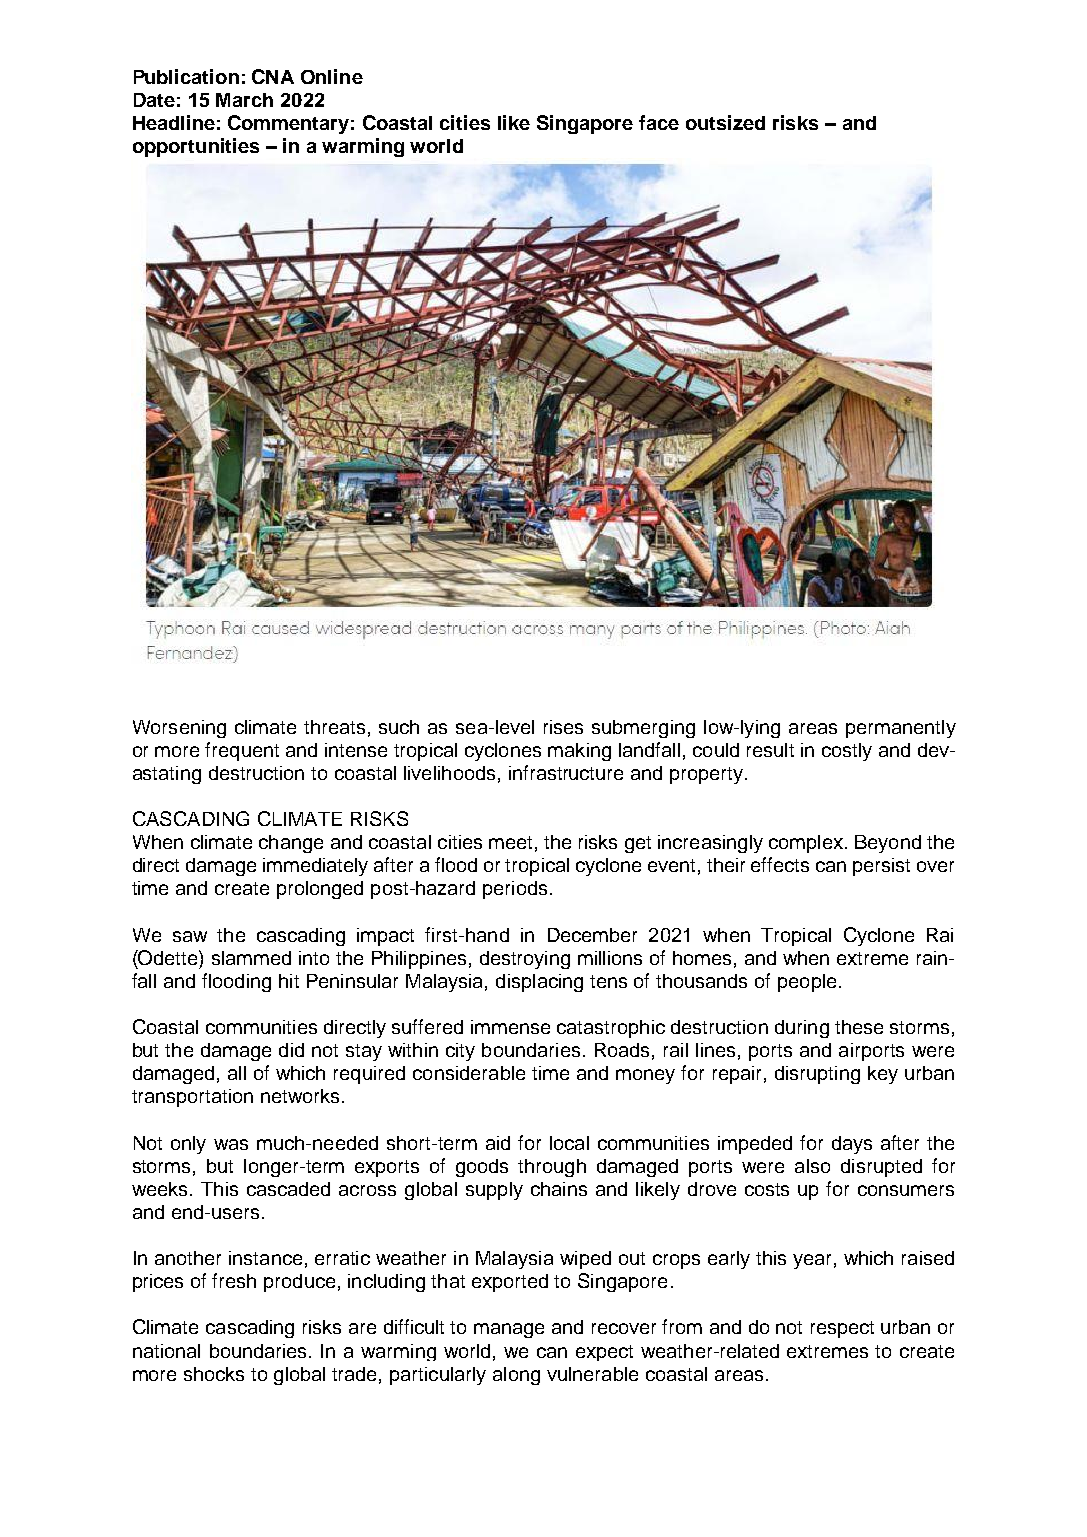 The height and width of the screenshot is (1537, 1087). What do you see at coordinates (847, 752) in the screenshot?
I see `costly` at bounding box center [847, 752].
